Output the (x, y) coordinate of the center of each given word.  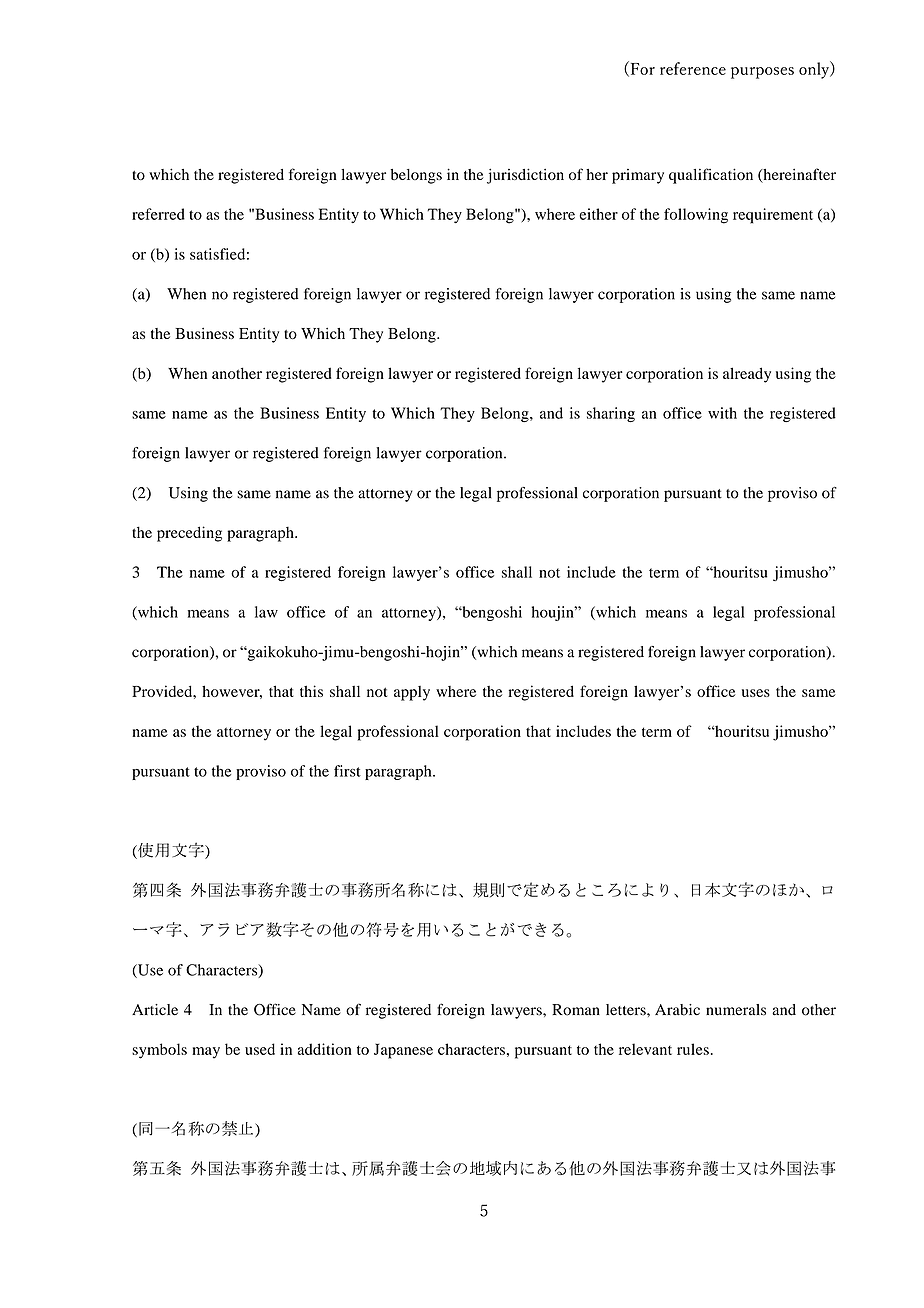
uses (756, 693)
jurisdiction (525, 176)
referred (158, 214)
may (206, 1053)
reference (693, 68)
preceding (189, 534)
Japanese (403, 1051)
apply (412, 693)
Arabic (677, 1010)
